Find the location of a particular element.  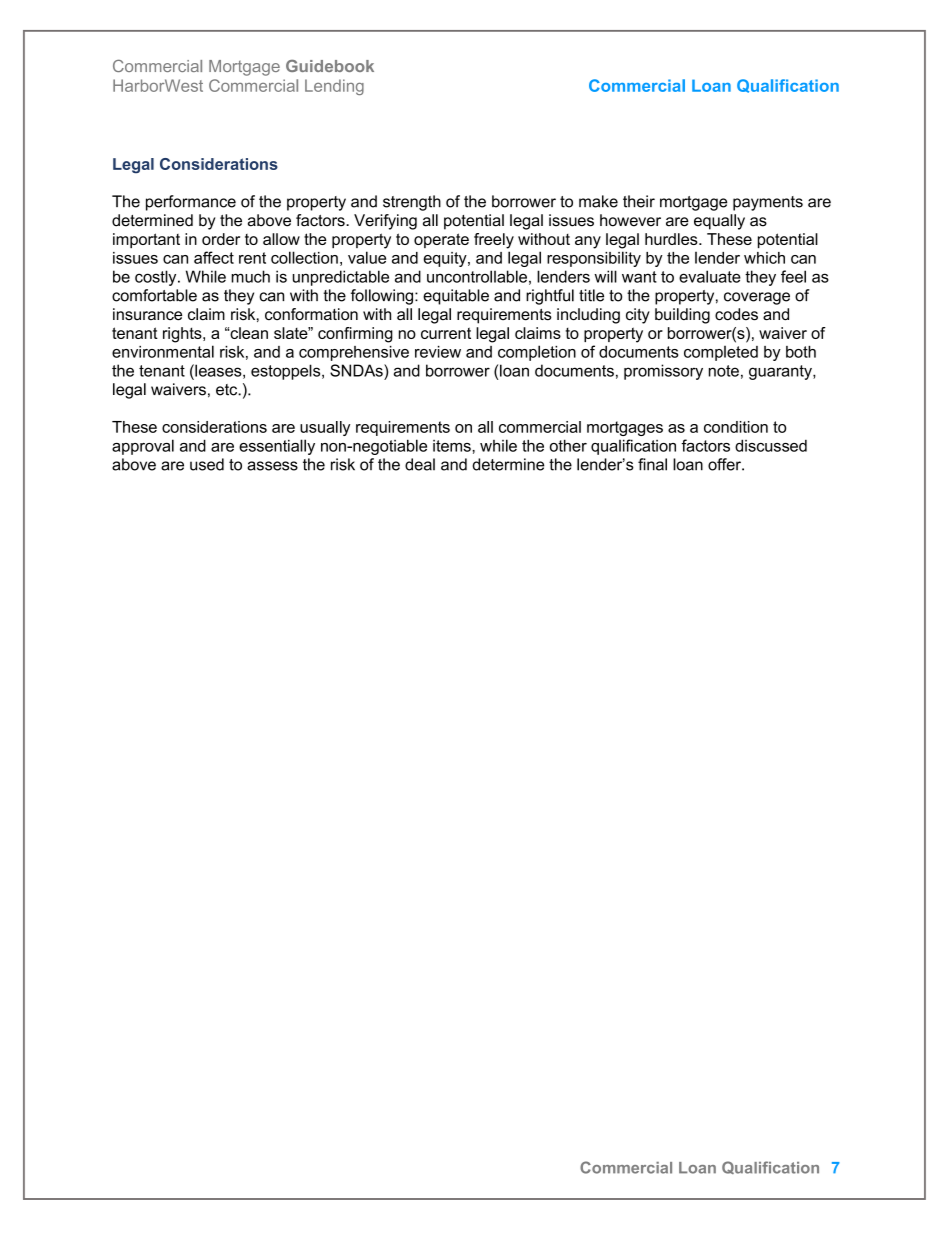

performance is located at coordinates (191, 203).
